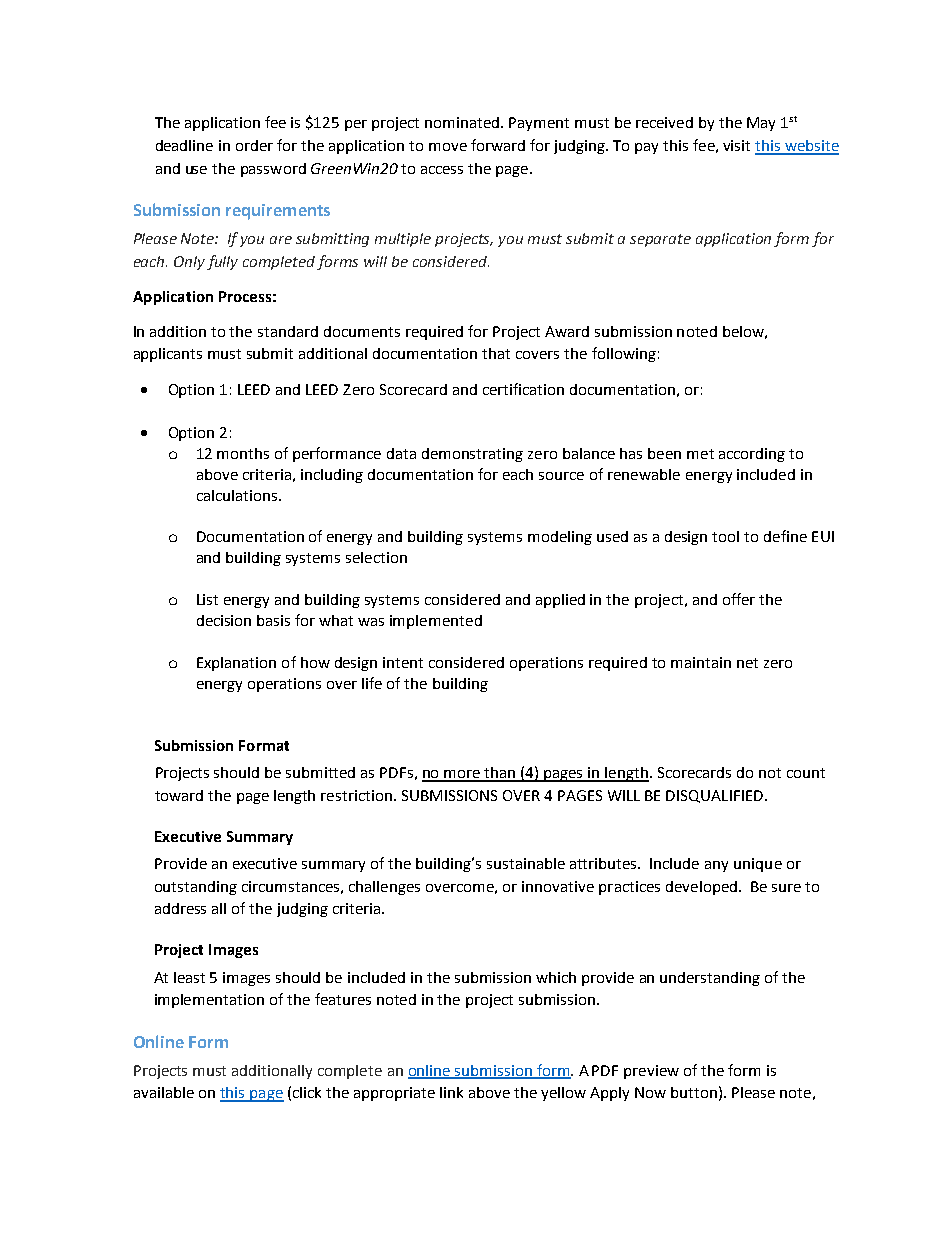 The height and width of the screenshot is (1233, 952). I want to click on decision, so click(224, 620).
